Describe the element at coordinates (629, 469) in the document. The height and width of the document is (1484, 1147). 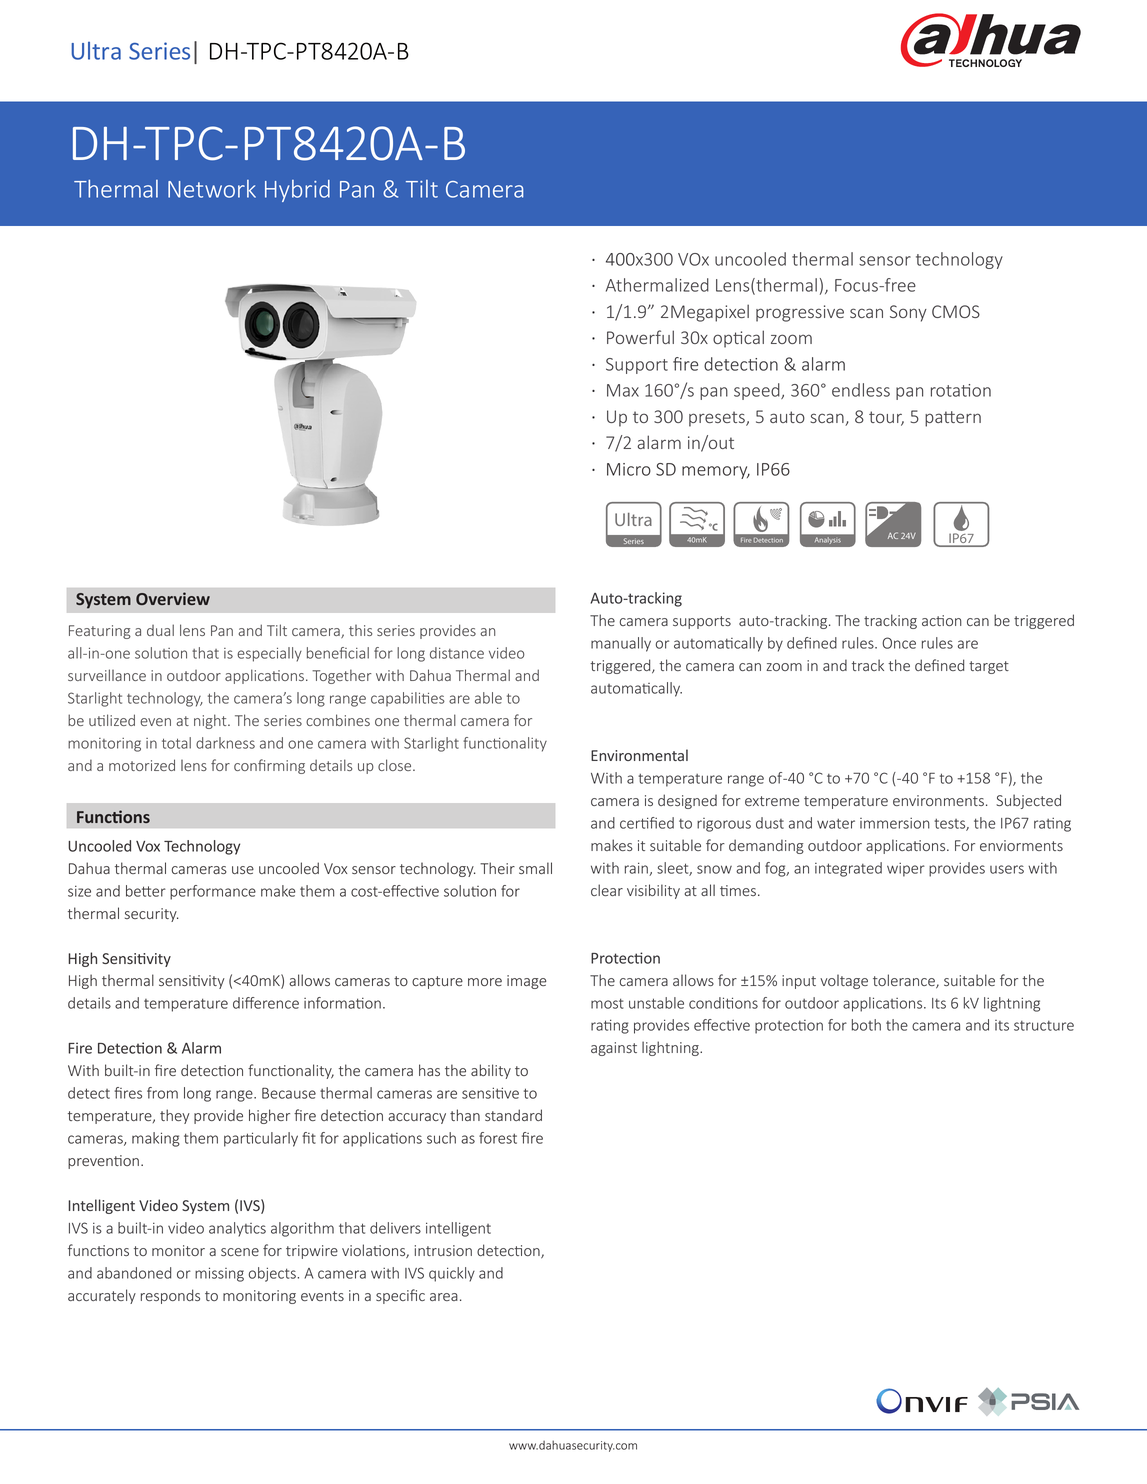
I see `Micro` at that location.
